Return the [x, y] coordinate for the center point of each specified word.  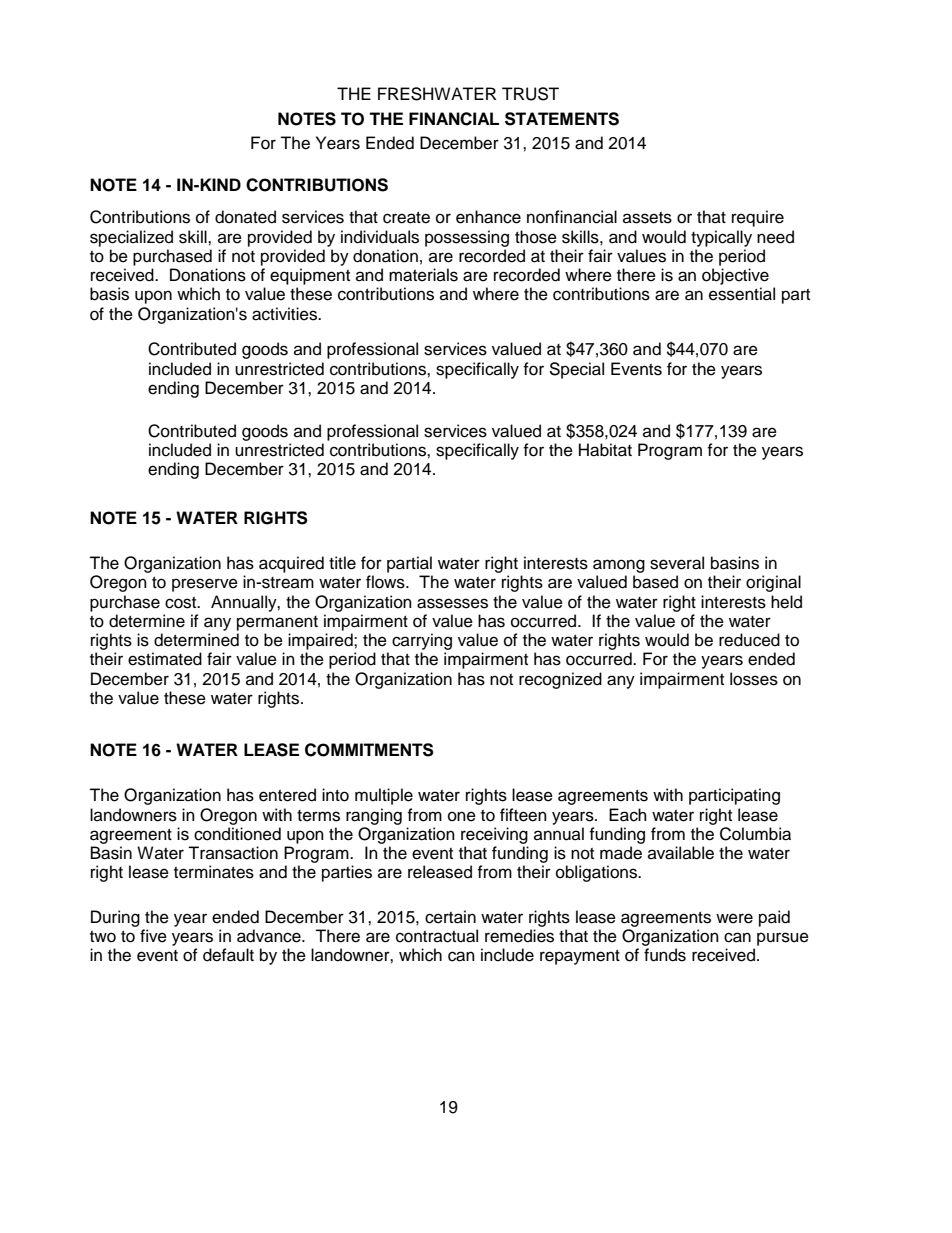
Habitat [605, 450]
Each [628, 815]
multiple [384, 796]
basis [109, 294]
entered [287, 795]
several [677, 563]
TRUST [530, 94]
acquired [291, 564]
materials [423, 275]
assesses [452, 603]
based [655, 582]
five [153, 936]
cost [182, 603]
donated [245, 217]
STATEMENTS [562, 119]
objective [735, 276]
